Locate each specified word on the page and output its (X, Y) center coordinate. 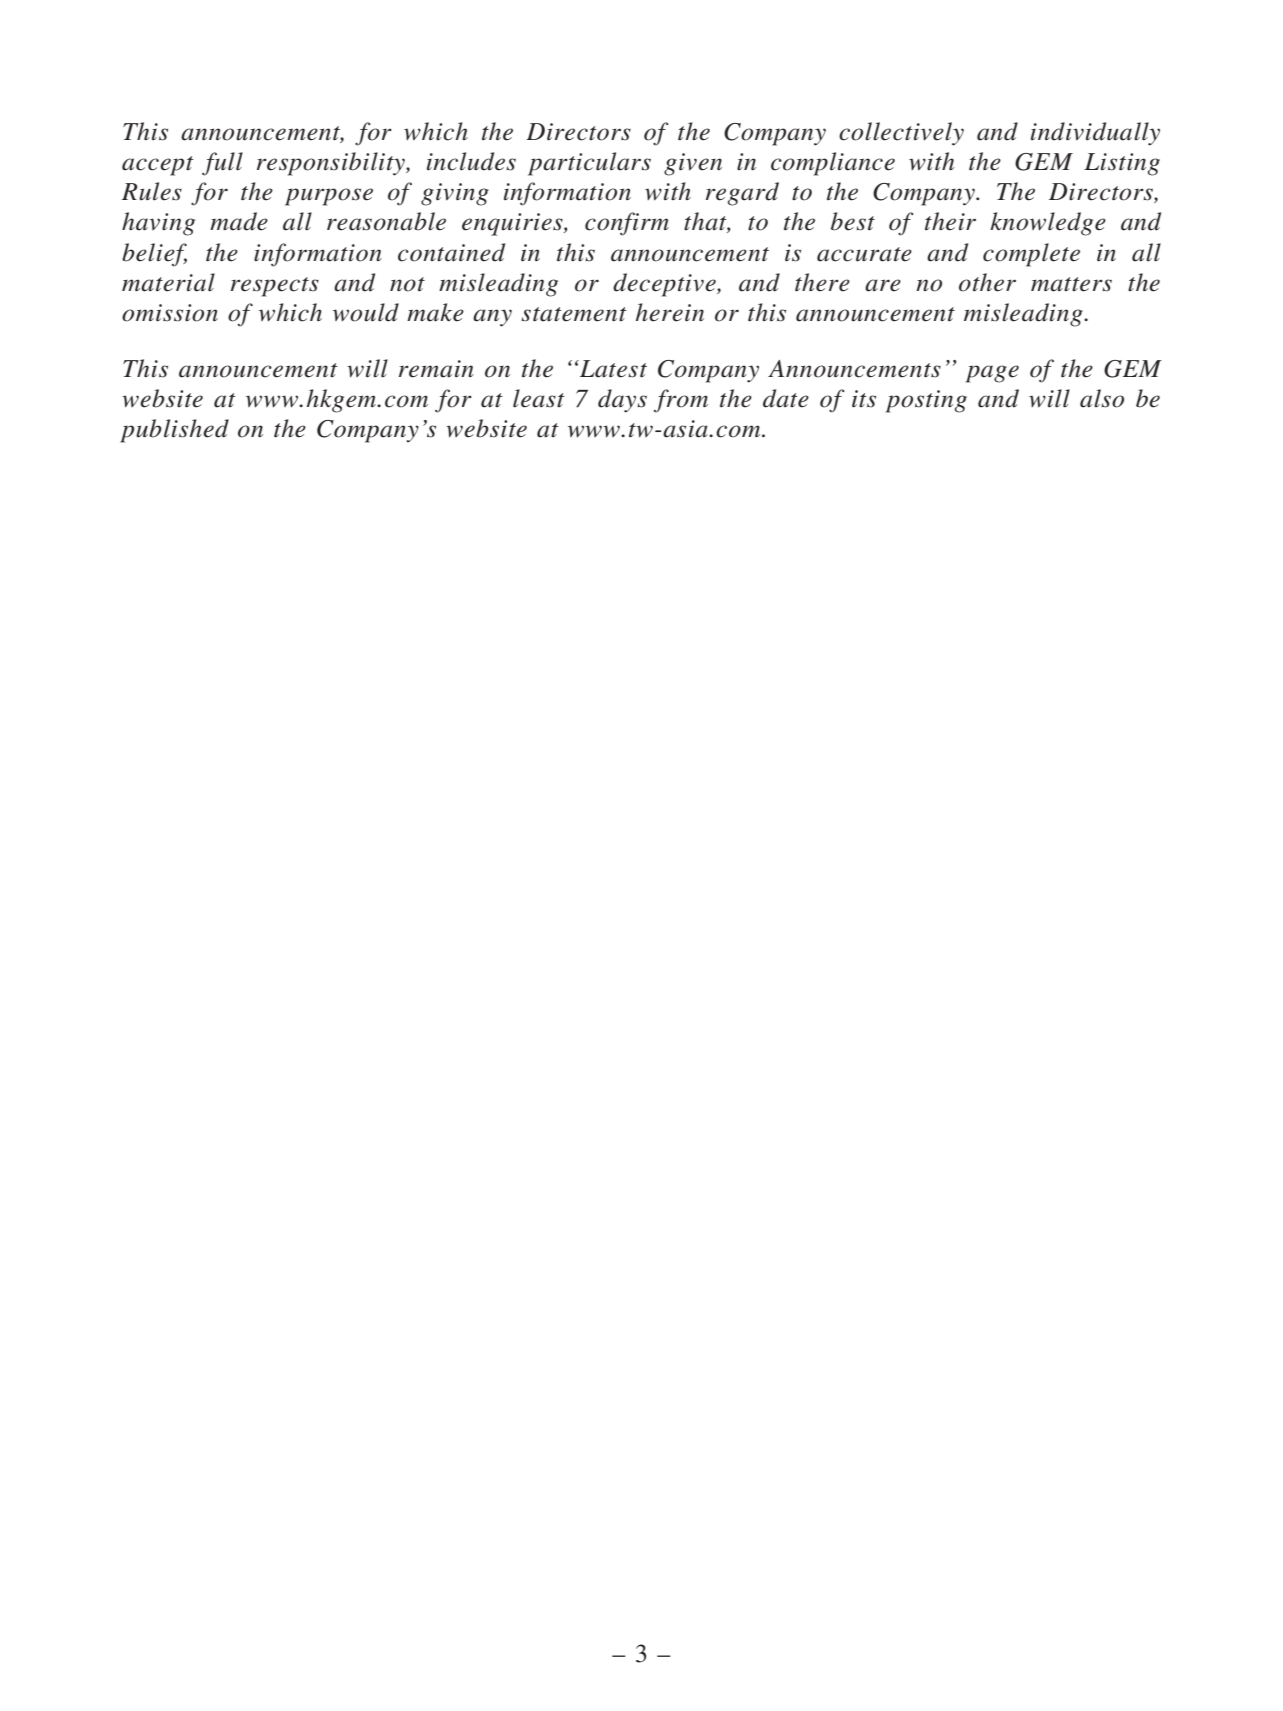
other (987, 282)
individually (1095, 134)
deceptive (665, 285)
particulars (589, 164)
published (174, 431)
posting (926, 401)
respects (275, 287)
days (622, 401)
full (222, 164)
